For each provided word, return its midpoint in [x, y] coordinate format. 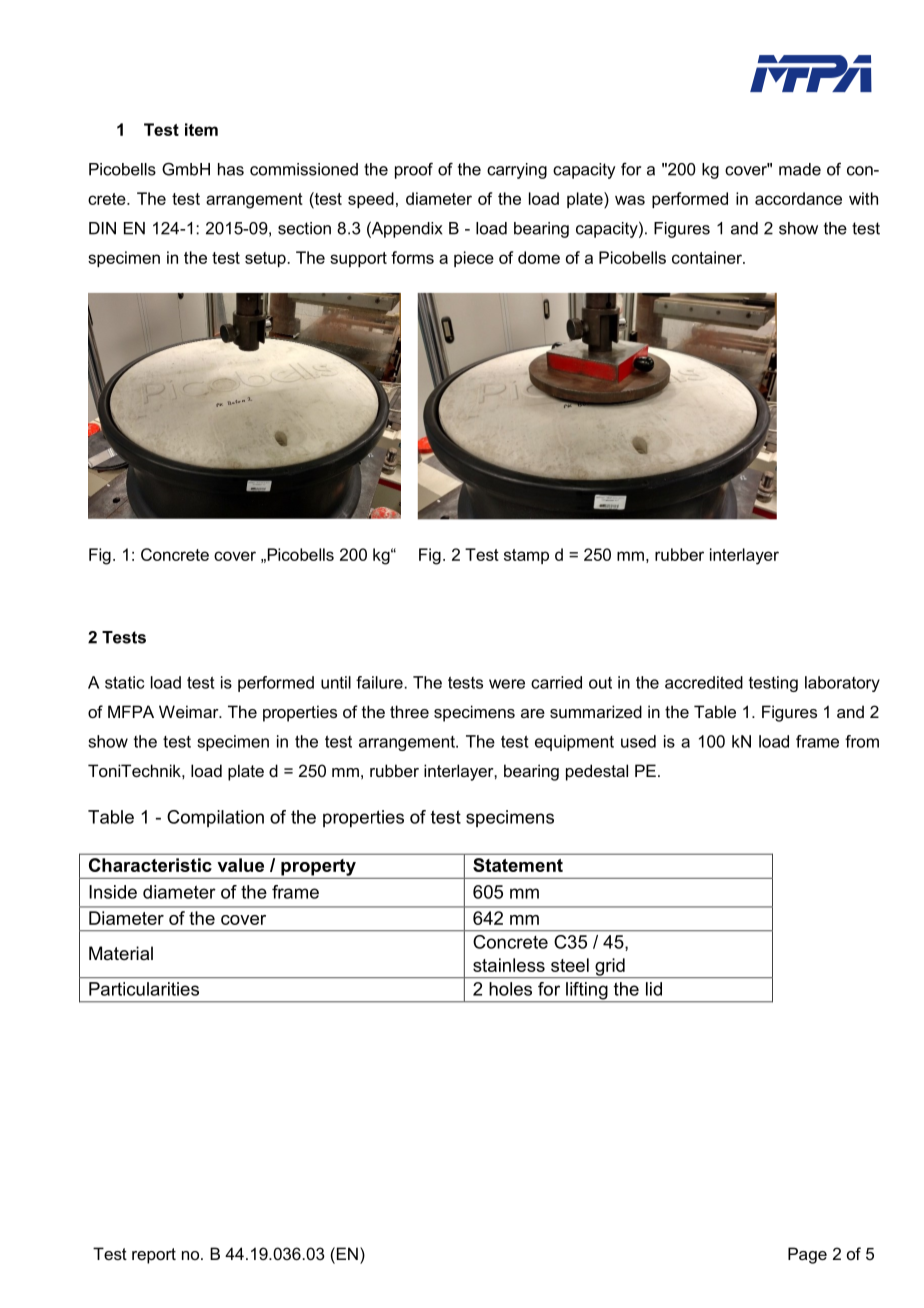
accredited [704, 682]
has [231, 169]
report [154, 1256]
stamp [526, 556]
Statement [518, 865]
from [862, 741]
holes [510, 989]
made [800, 169]
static [124, 682]
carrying [517, 171]
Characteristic [150, 865]
